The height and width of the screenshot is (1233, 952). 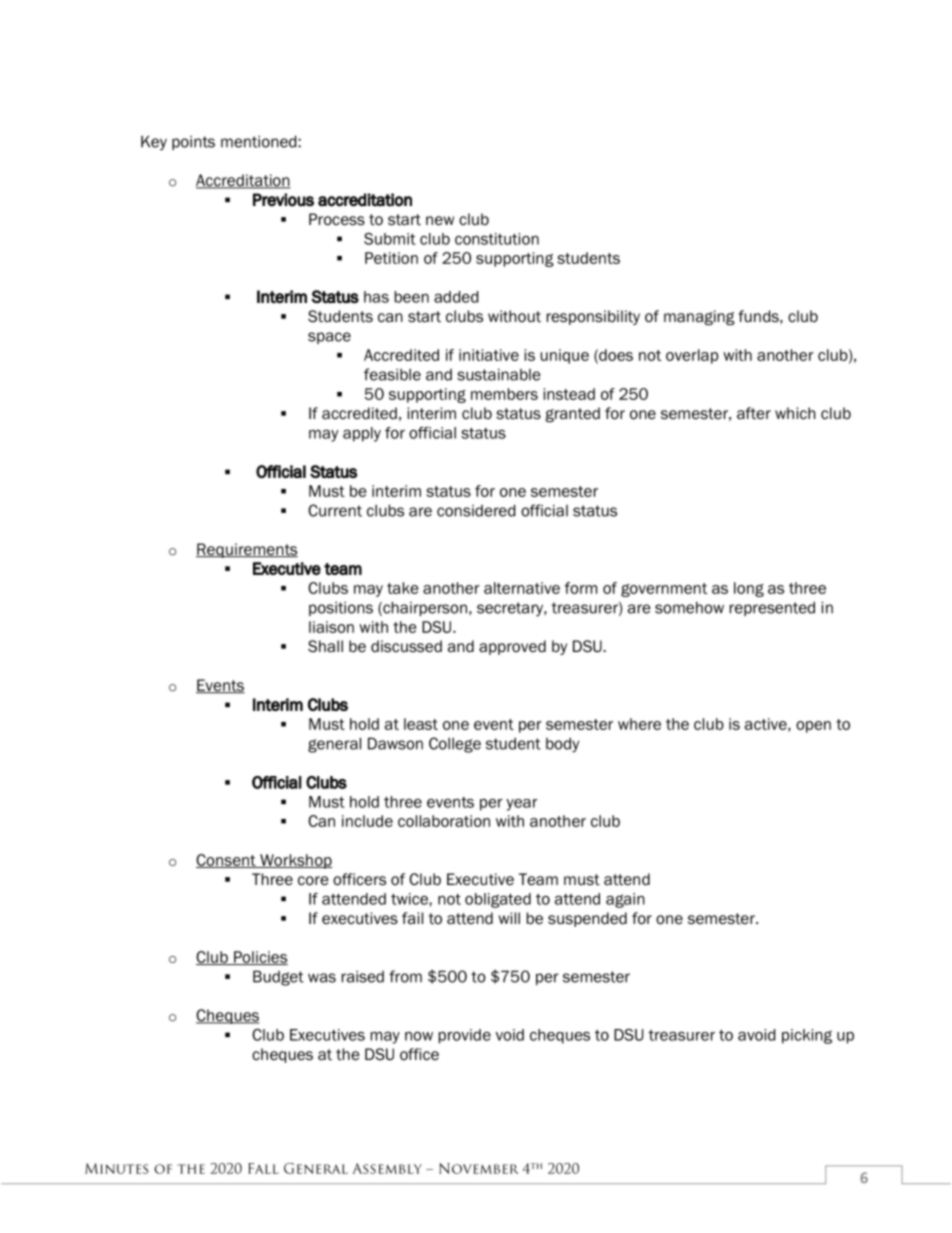 What do you see at coordinates (749, 589) in the screenshot?
I see `long` at bounding box center [749, 589].
